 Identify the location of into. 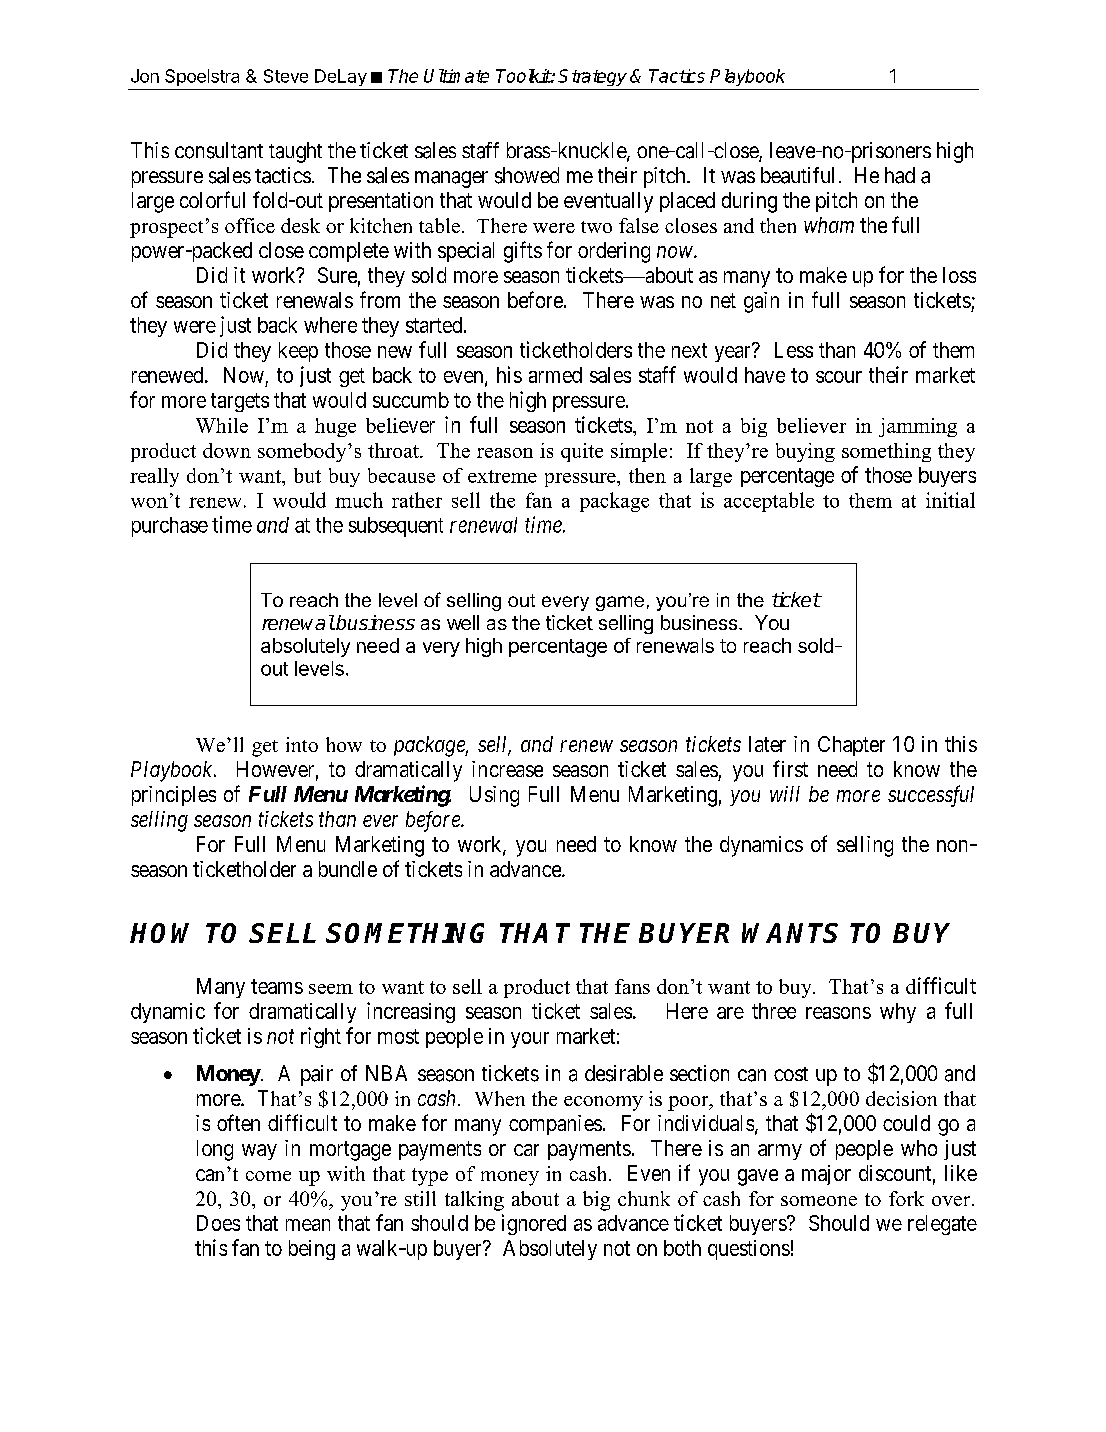
(302, 744).
